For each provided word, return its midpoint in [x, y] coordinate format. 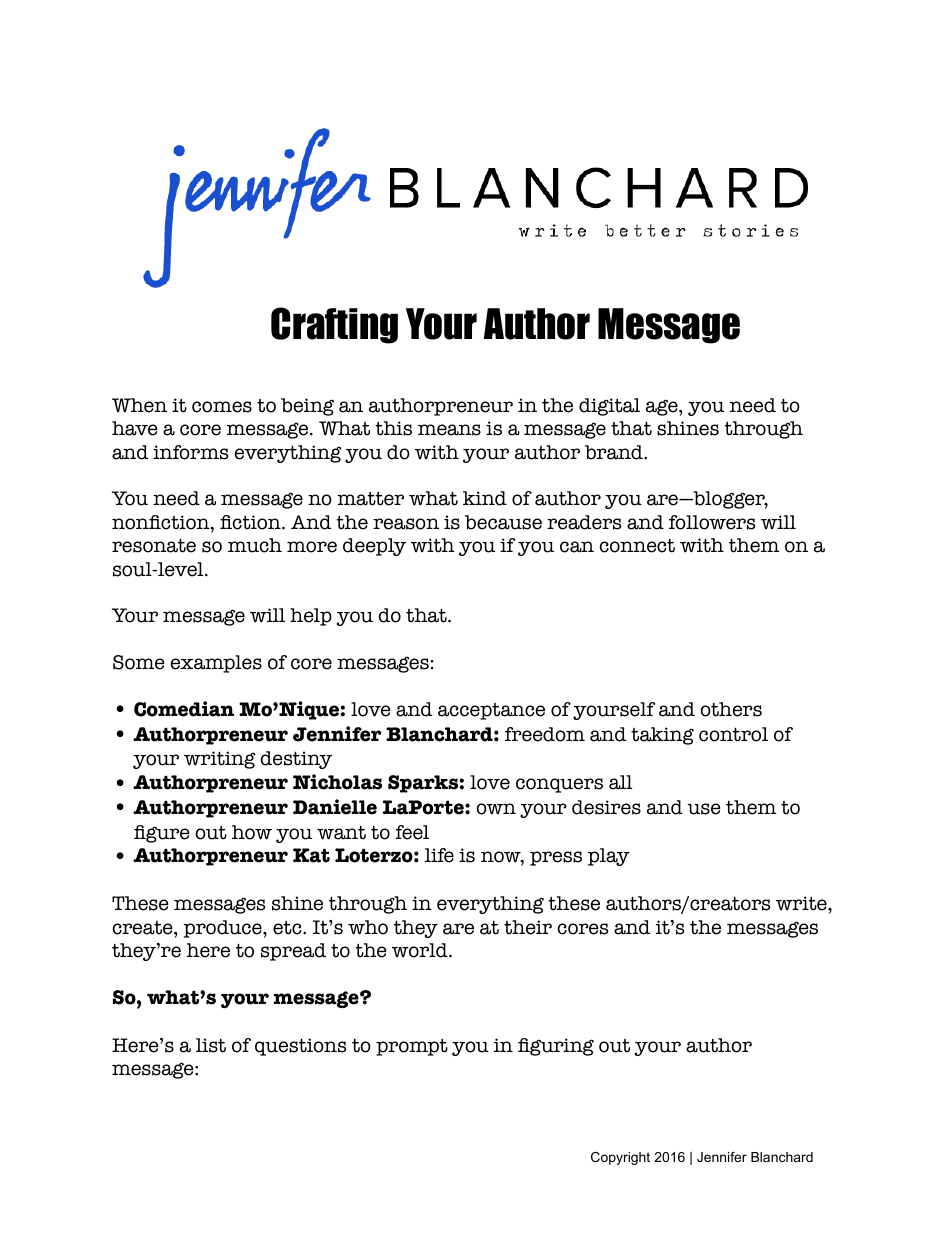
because [503, 522]
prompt [412, 1047]
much [255, 545]
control [733, 734]
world [421, 950]
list [211, 1045]
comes [222, 407]
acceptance [491, 711]
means [449, 430]
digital [609, 407]
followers [712, 522]
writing [220, 760]
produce [224, 929]
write [802, 903]
